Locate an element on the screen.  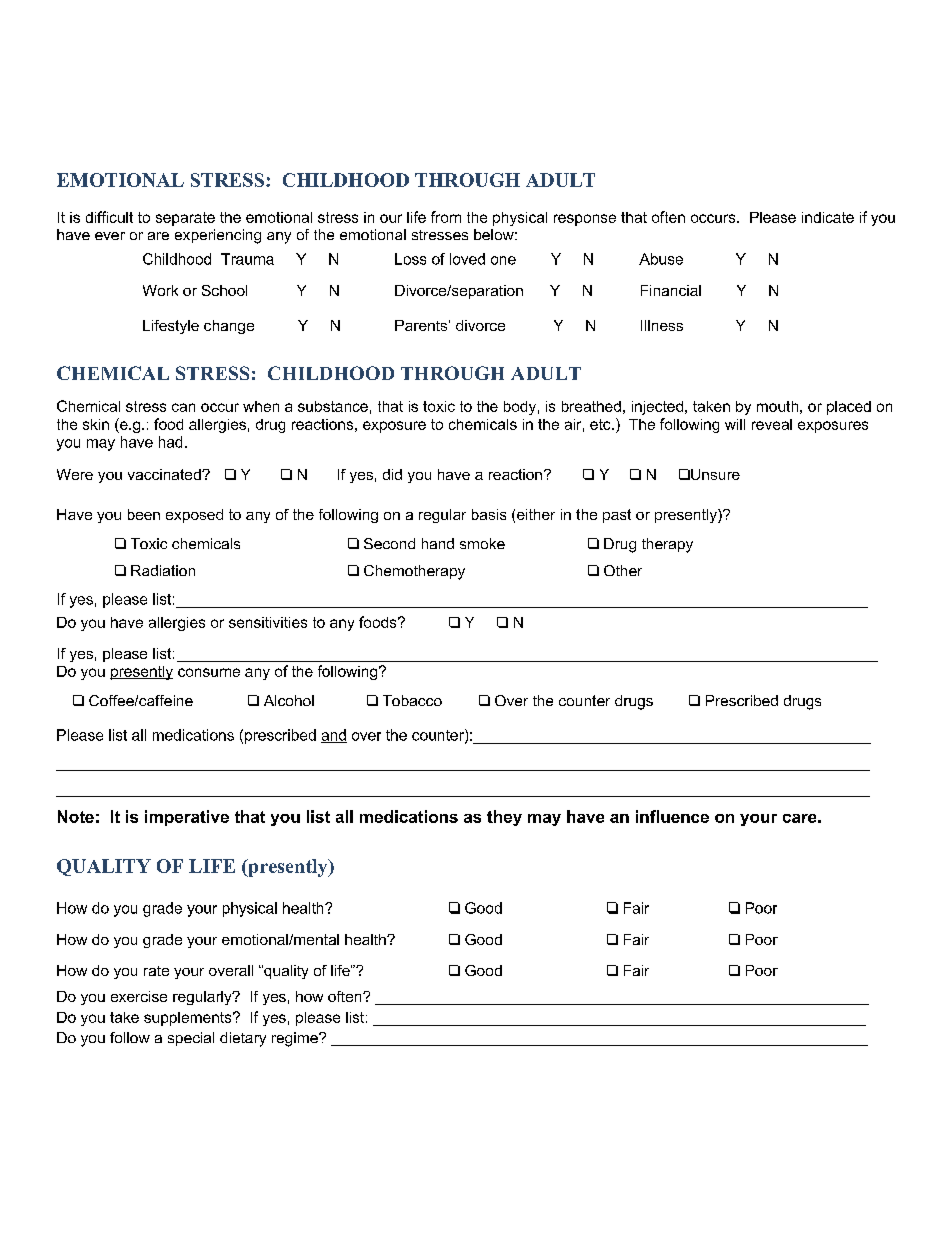
loved is located at coordinates (467, 259).
